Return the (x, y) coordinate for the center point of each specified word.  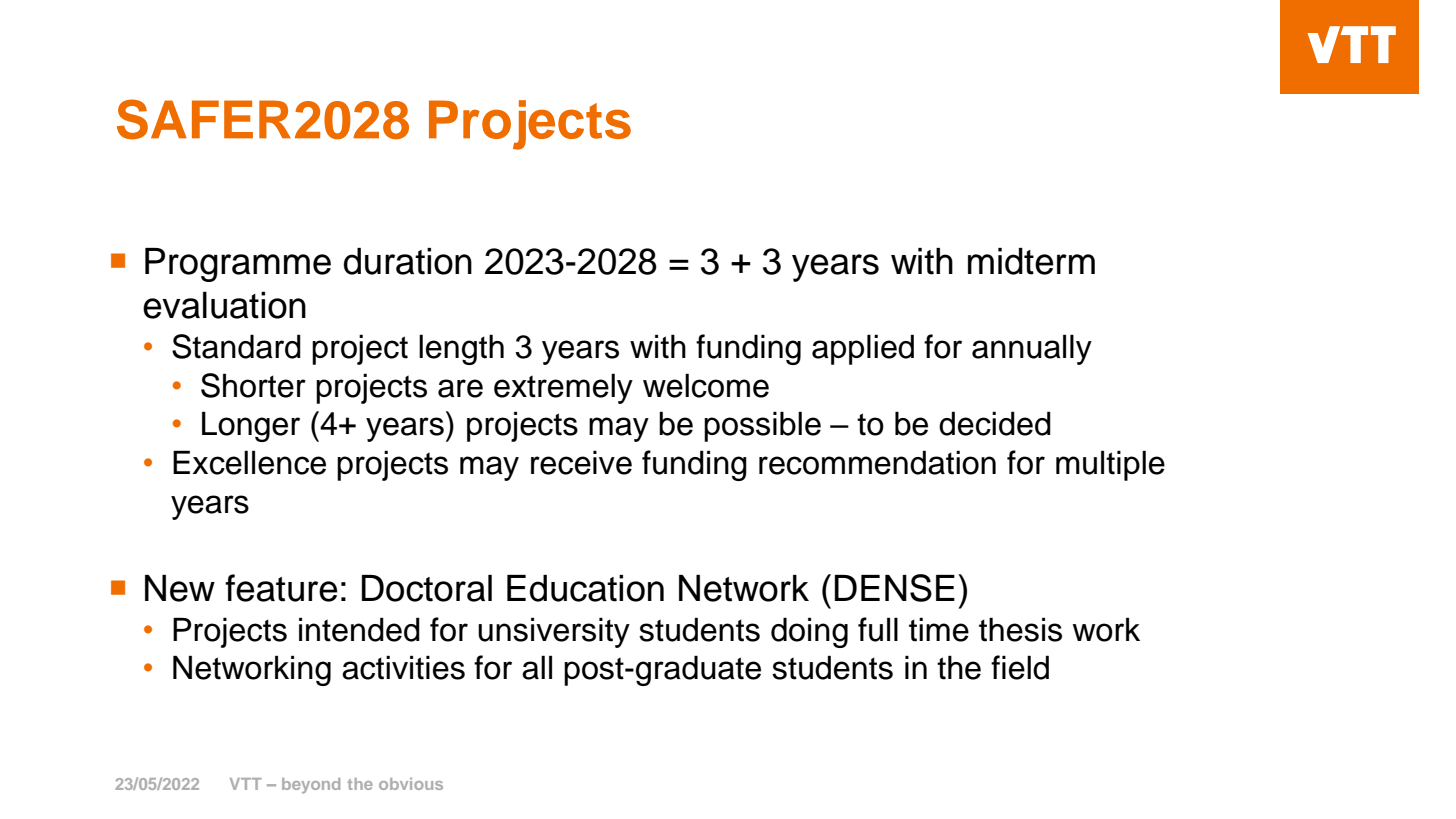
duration (408, 261)
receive (581, 462)
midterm (1031, 261)
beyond (311, 786)
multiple (1110, 465)
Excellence (249, 462)
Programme (238, 265)
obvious (411, 784)
